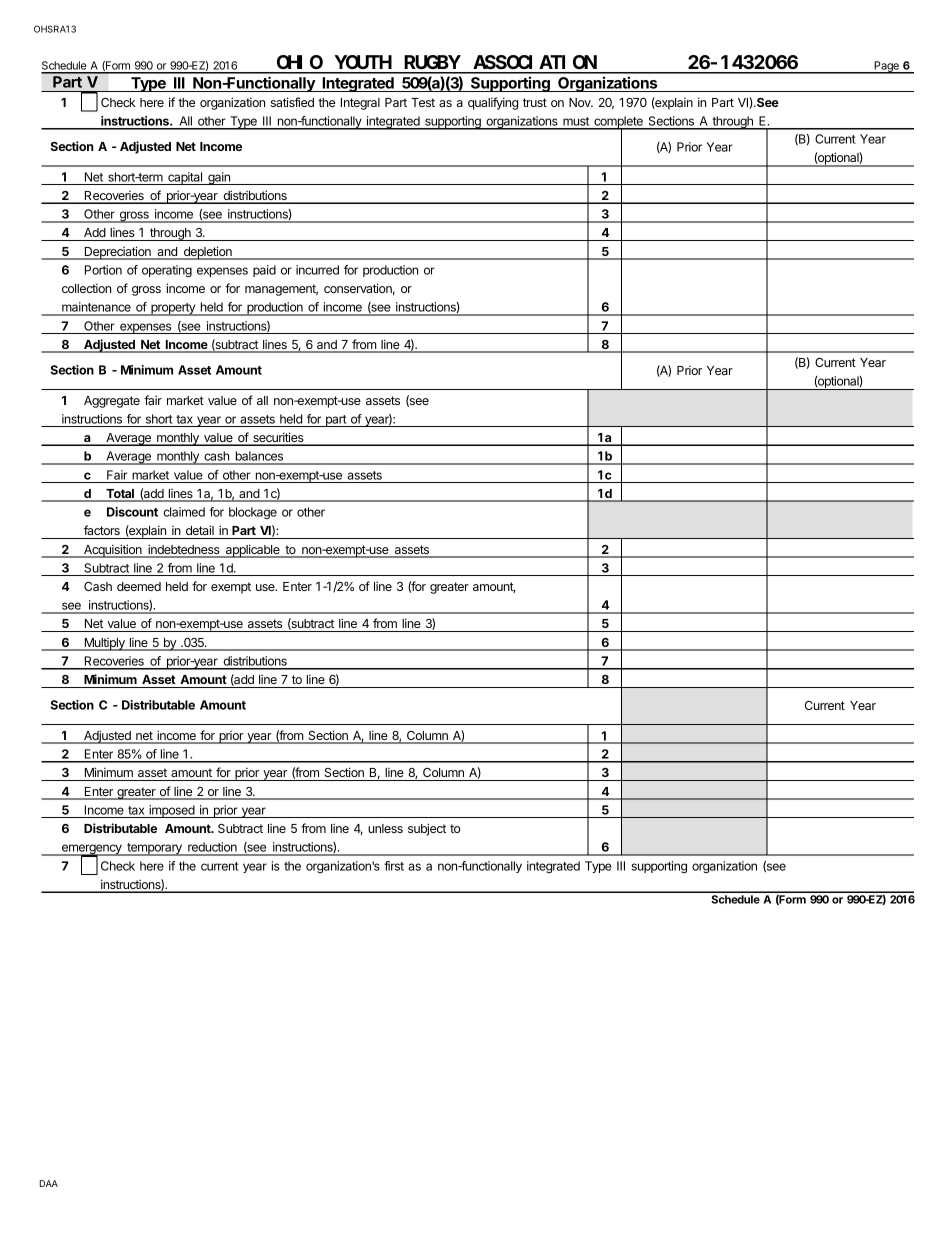  What do you see at coordinates (394, 866) in the screenshot?
I see `first` at bounding box center [394, 866].
